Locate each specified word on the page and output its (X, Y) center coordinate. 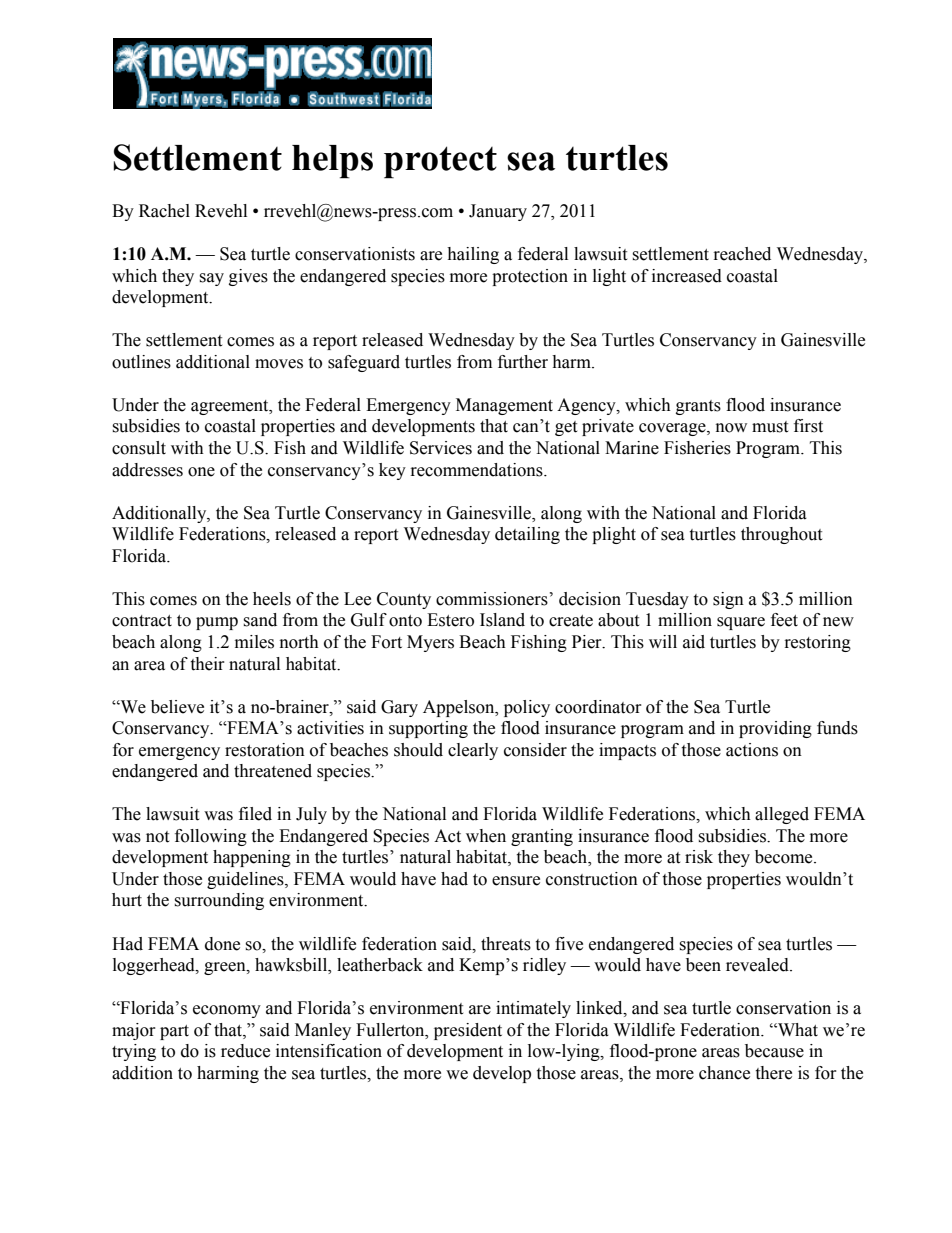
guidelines (246, 880)
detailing (527, 535)
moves (279, 364)
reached (742, 254)
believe (177, 707)
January (498, 212)
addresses (147, 470)
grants (698, 407)
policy (527, 708)
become (785, 857)
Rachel (164, 211)
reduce (245, 1051)
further (523, 362)
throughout (781, 535)
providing (775, 729)
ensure (516, 881)
